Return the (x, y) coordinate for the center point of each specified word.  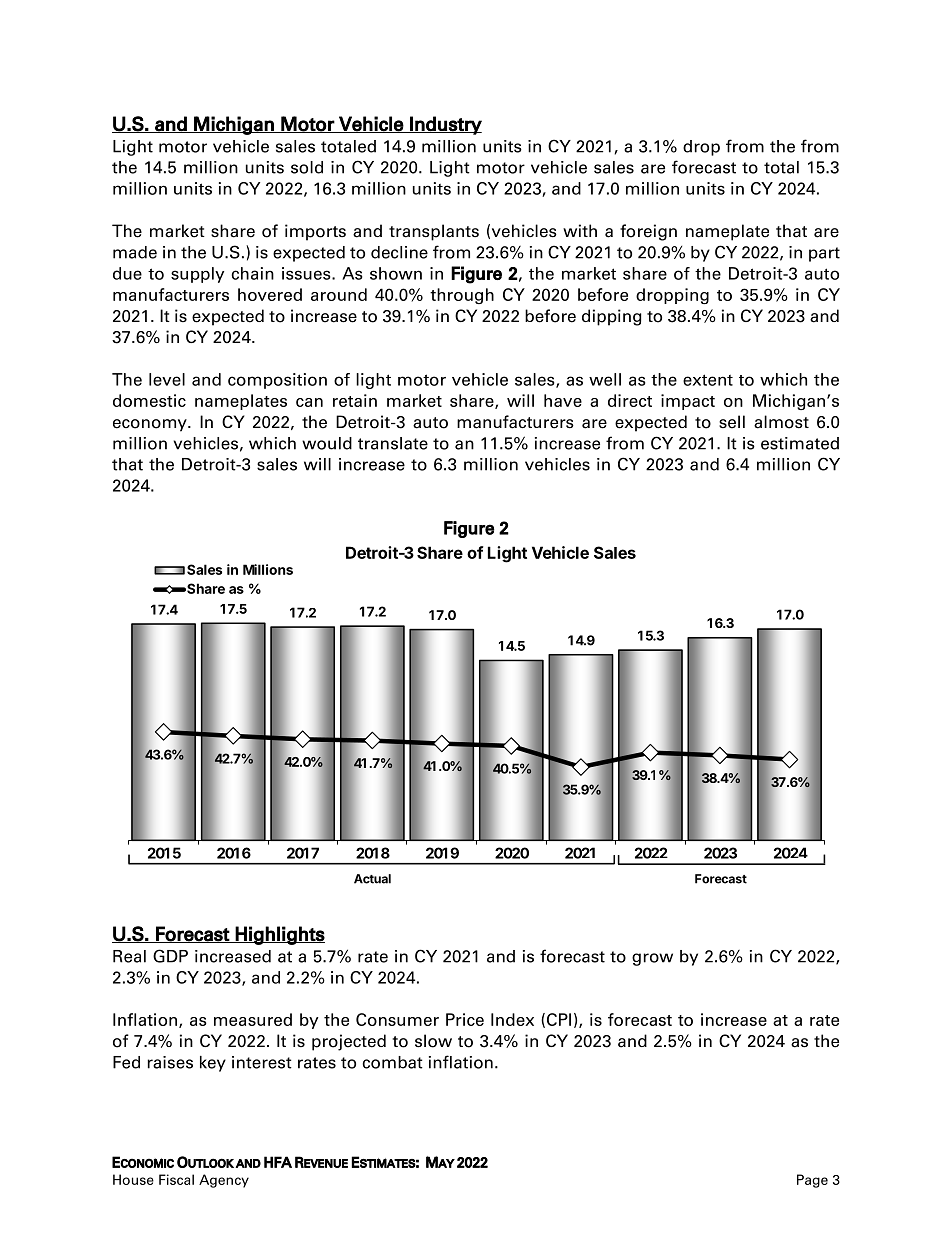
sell (732, 422)
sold (307, 167)
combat (392, 1062)
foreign (648, 232)
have (563, 400)
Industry (445, 125)
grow (652, 959)
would (327, 443)
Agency (224, 1181)
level (167, 379)
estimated (800, 443)
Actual (372, 879)
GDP (170, 956)
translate (393, 443)
